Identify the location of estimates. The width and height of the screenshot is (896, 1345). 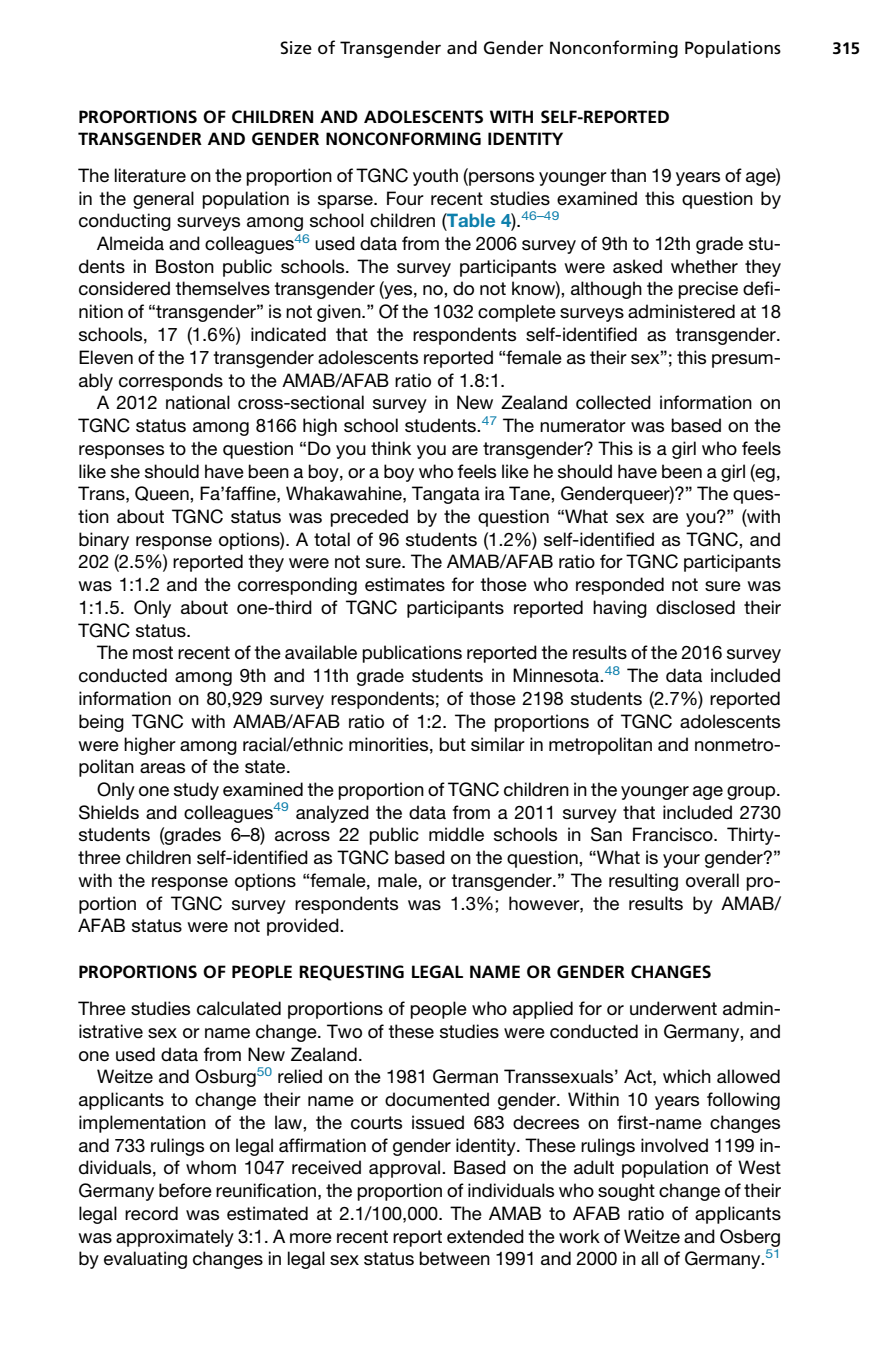
(405, 584).
